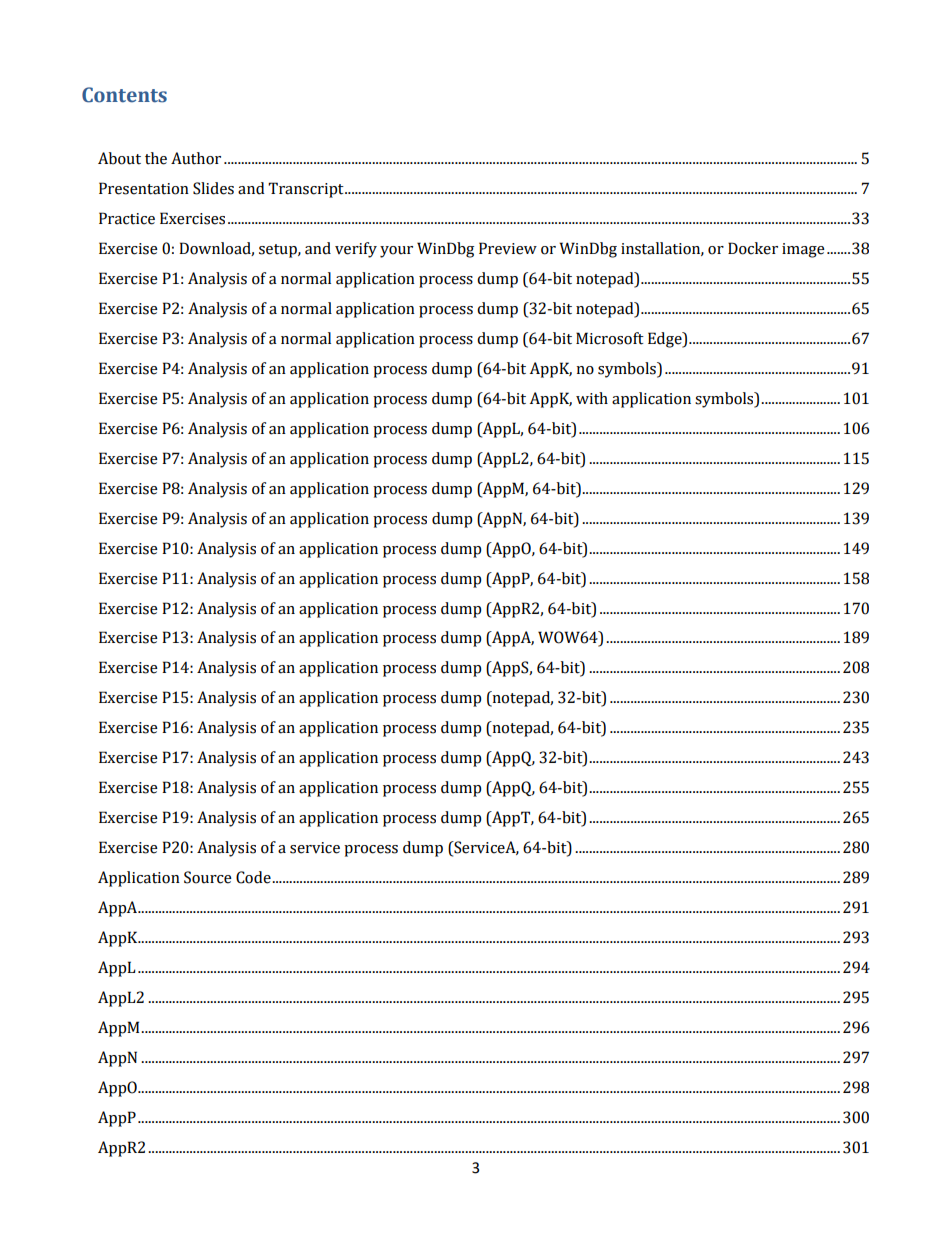 Image resolution: width=952 pixels, height=1251 pixels. I want to click on Docker, so click(753, 248).
